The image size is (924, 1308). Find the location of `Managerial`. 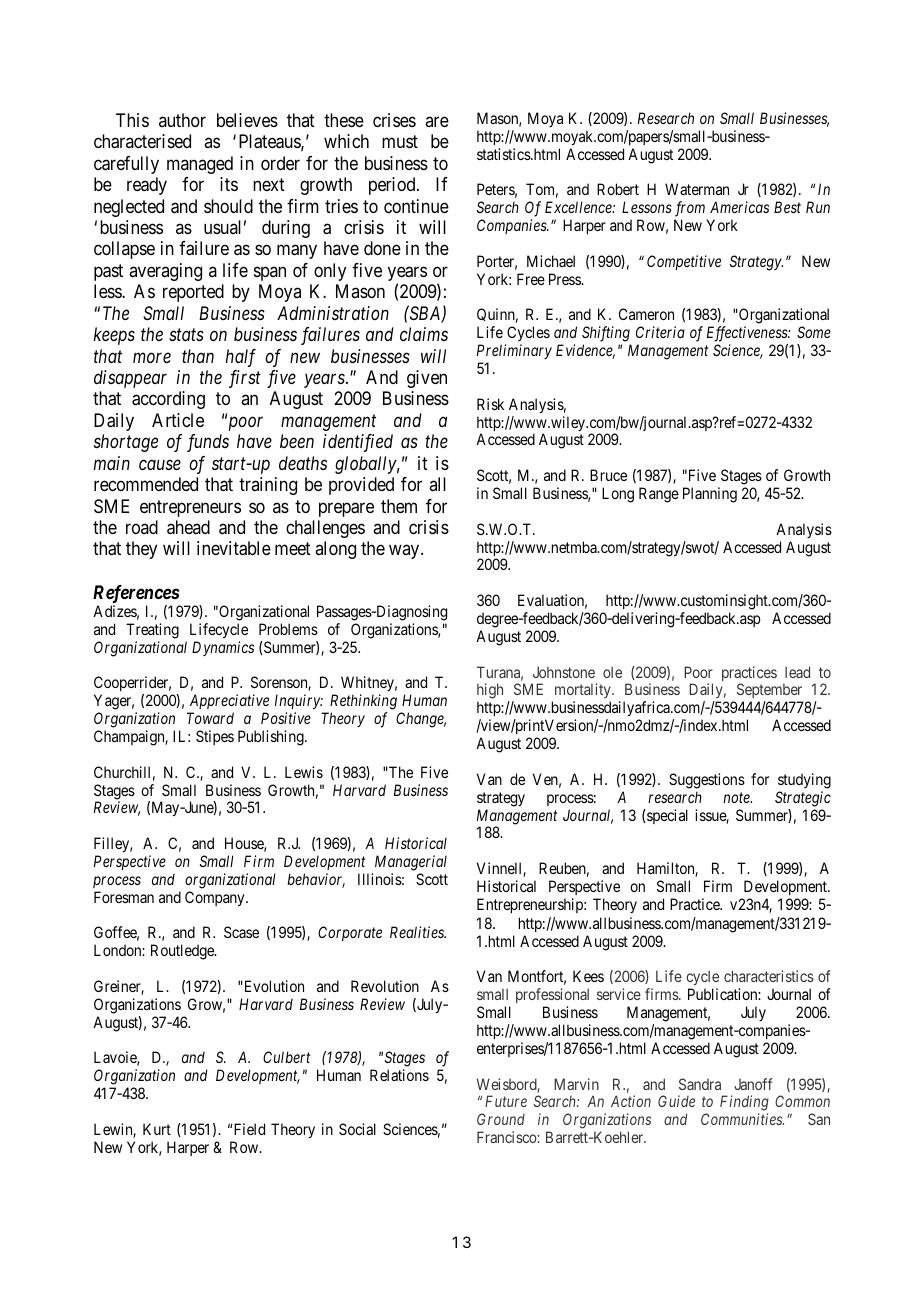

Managerial is located at coordinates (411, 863).
